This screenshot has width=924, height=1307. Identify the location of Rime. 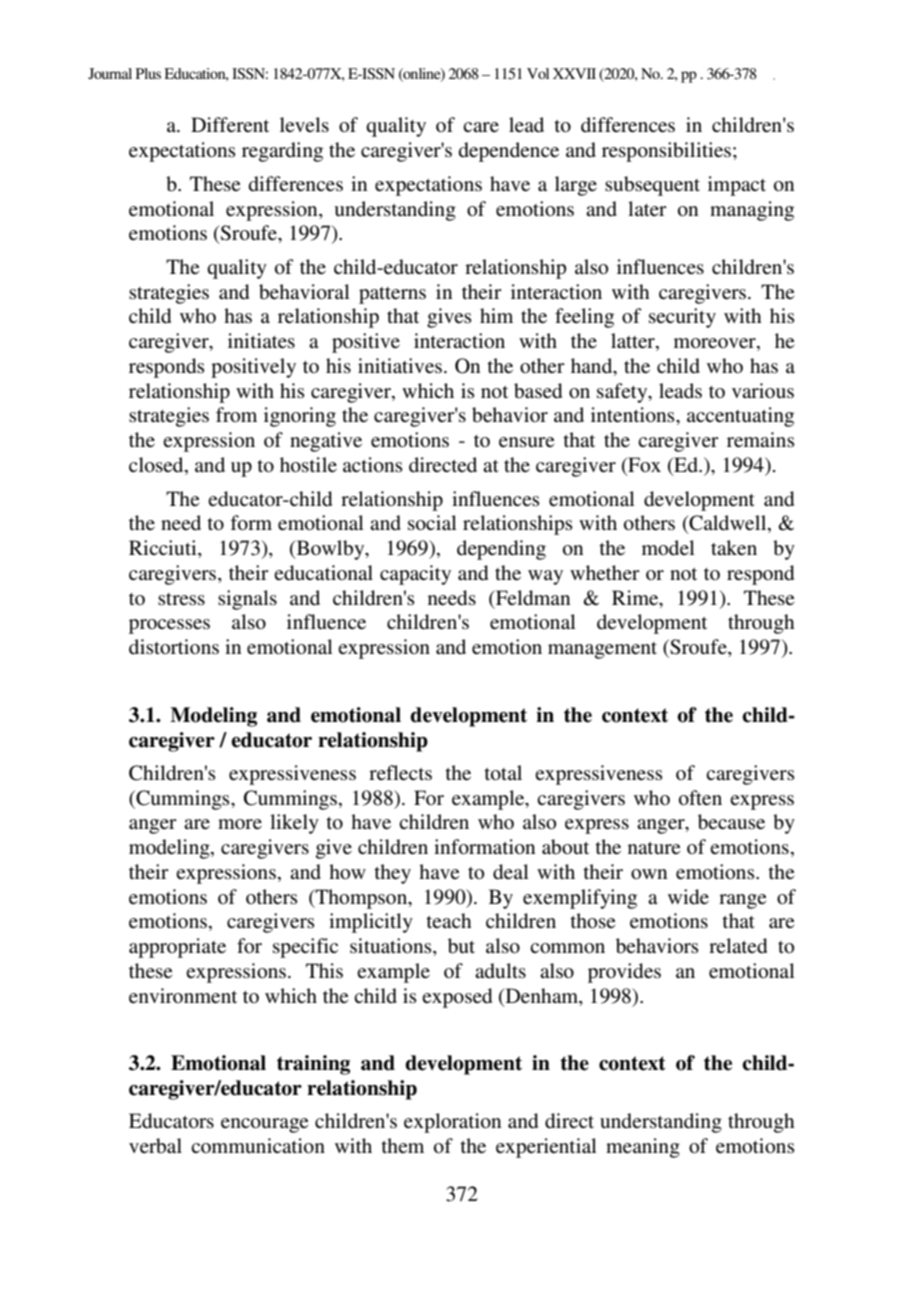
(636, 598).
